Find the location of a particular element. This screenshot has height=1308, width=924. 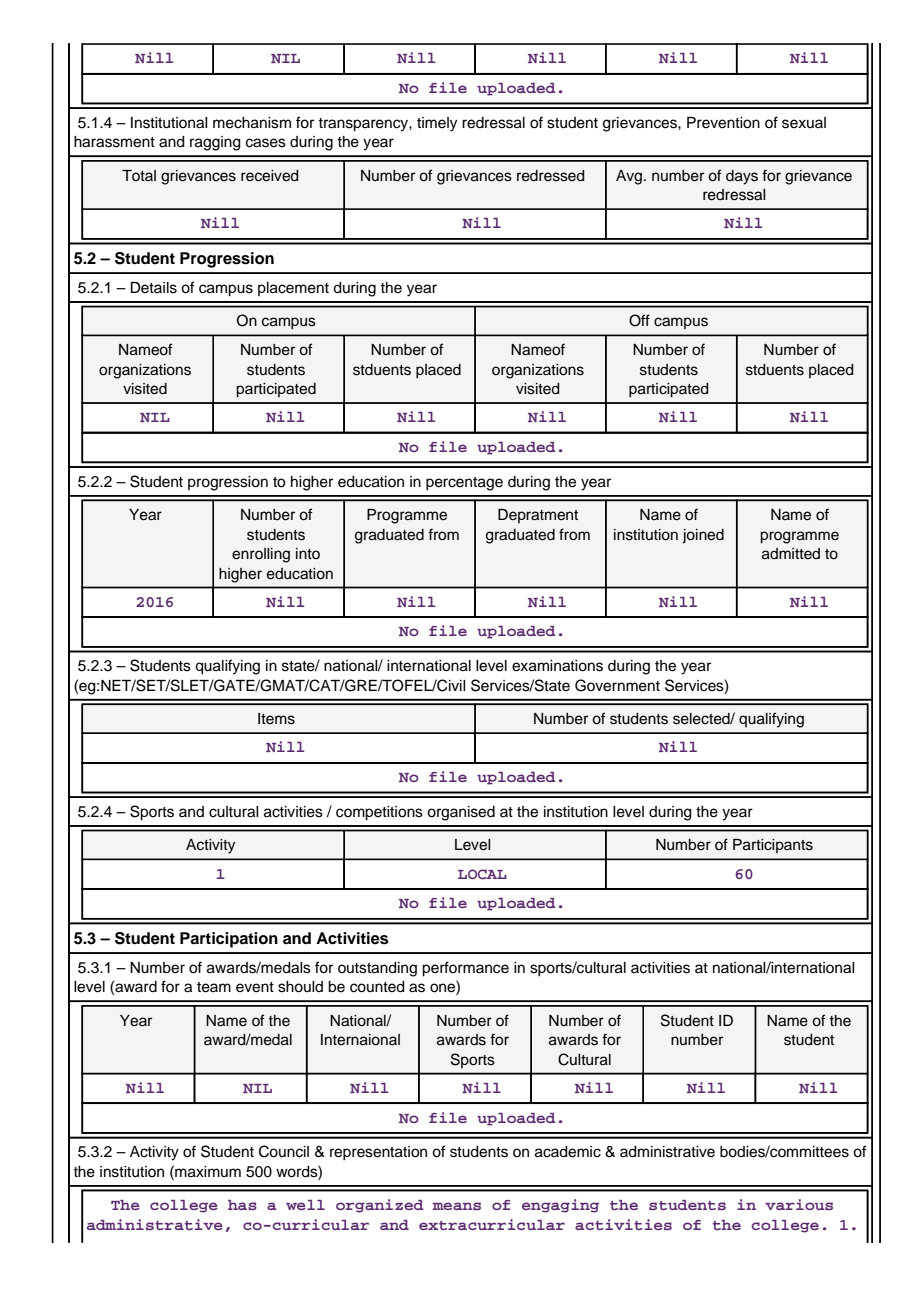

examinations is located at coordinates (557, 666).
